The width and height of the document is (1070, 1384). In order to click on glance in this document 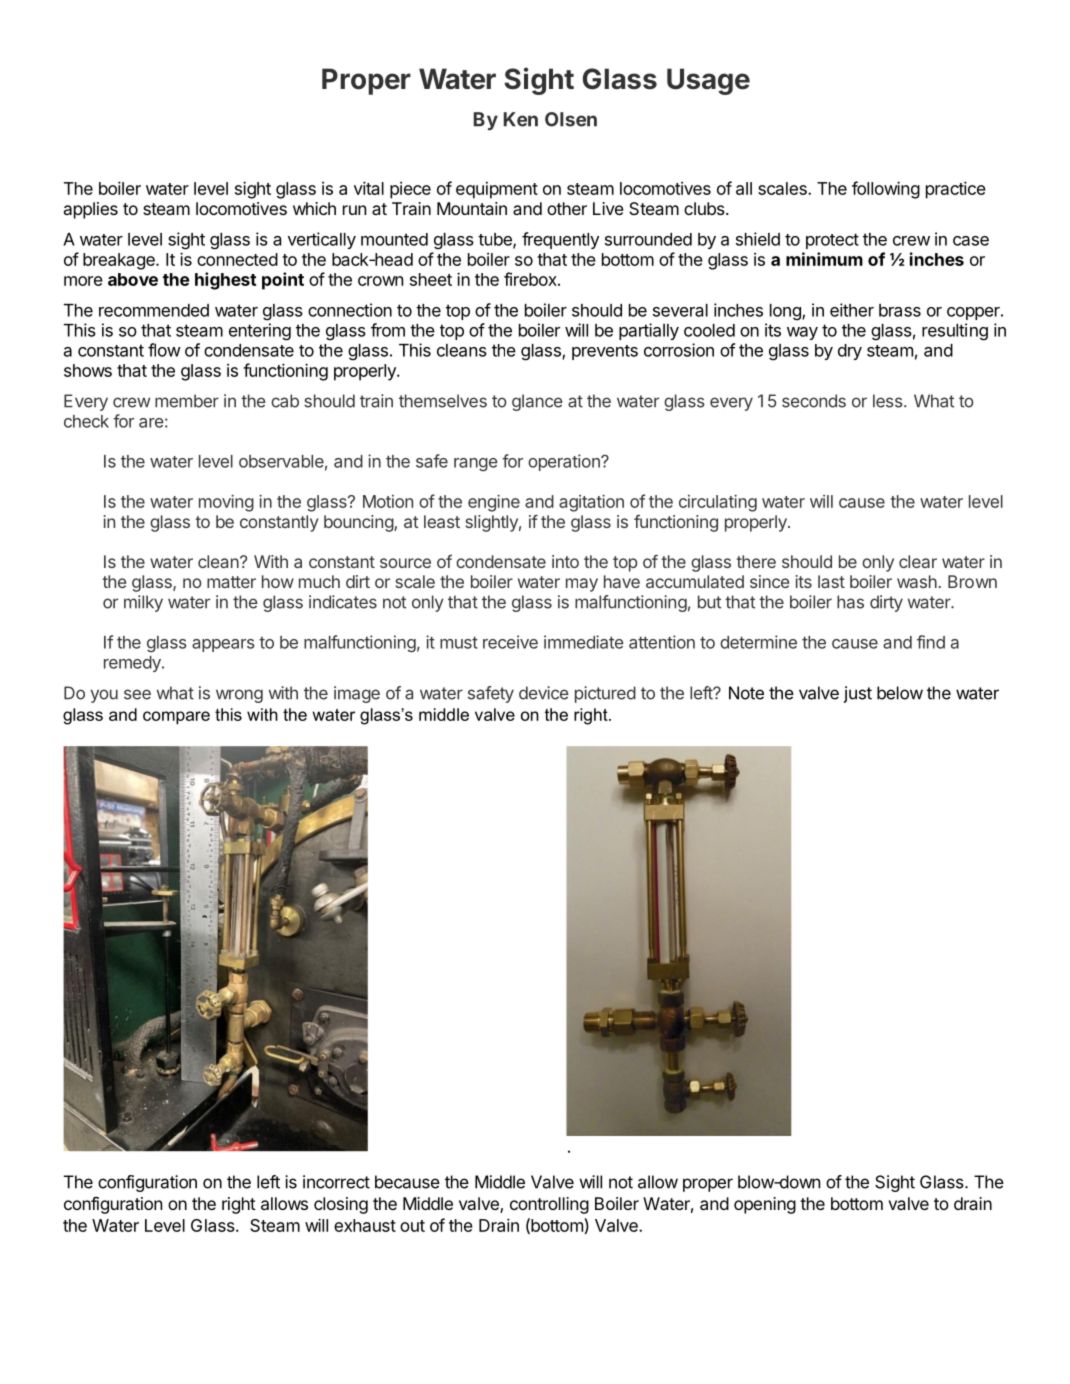, I will do `click(537, 402)`.
